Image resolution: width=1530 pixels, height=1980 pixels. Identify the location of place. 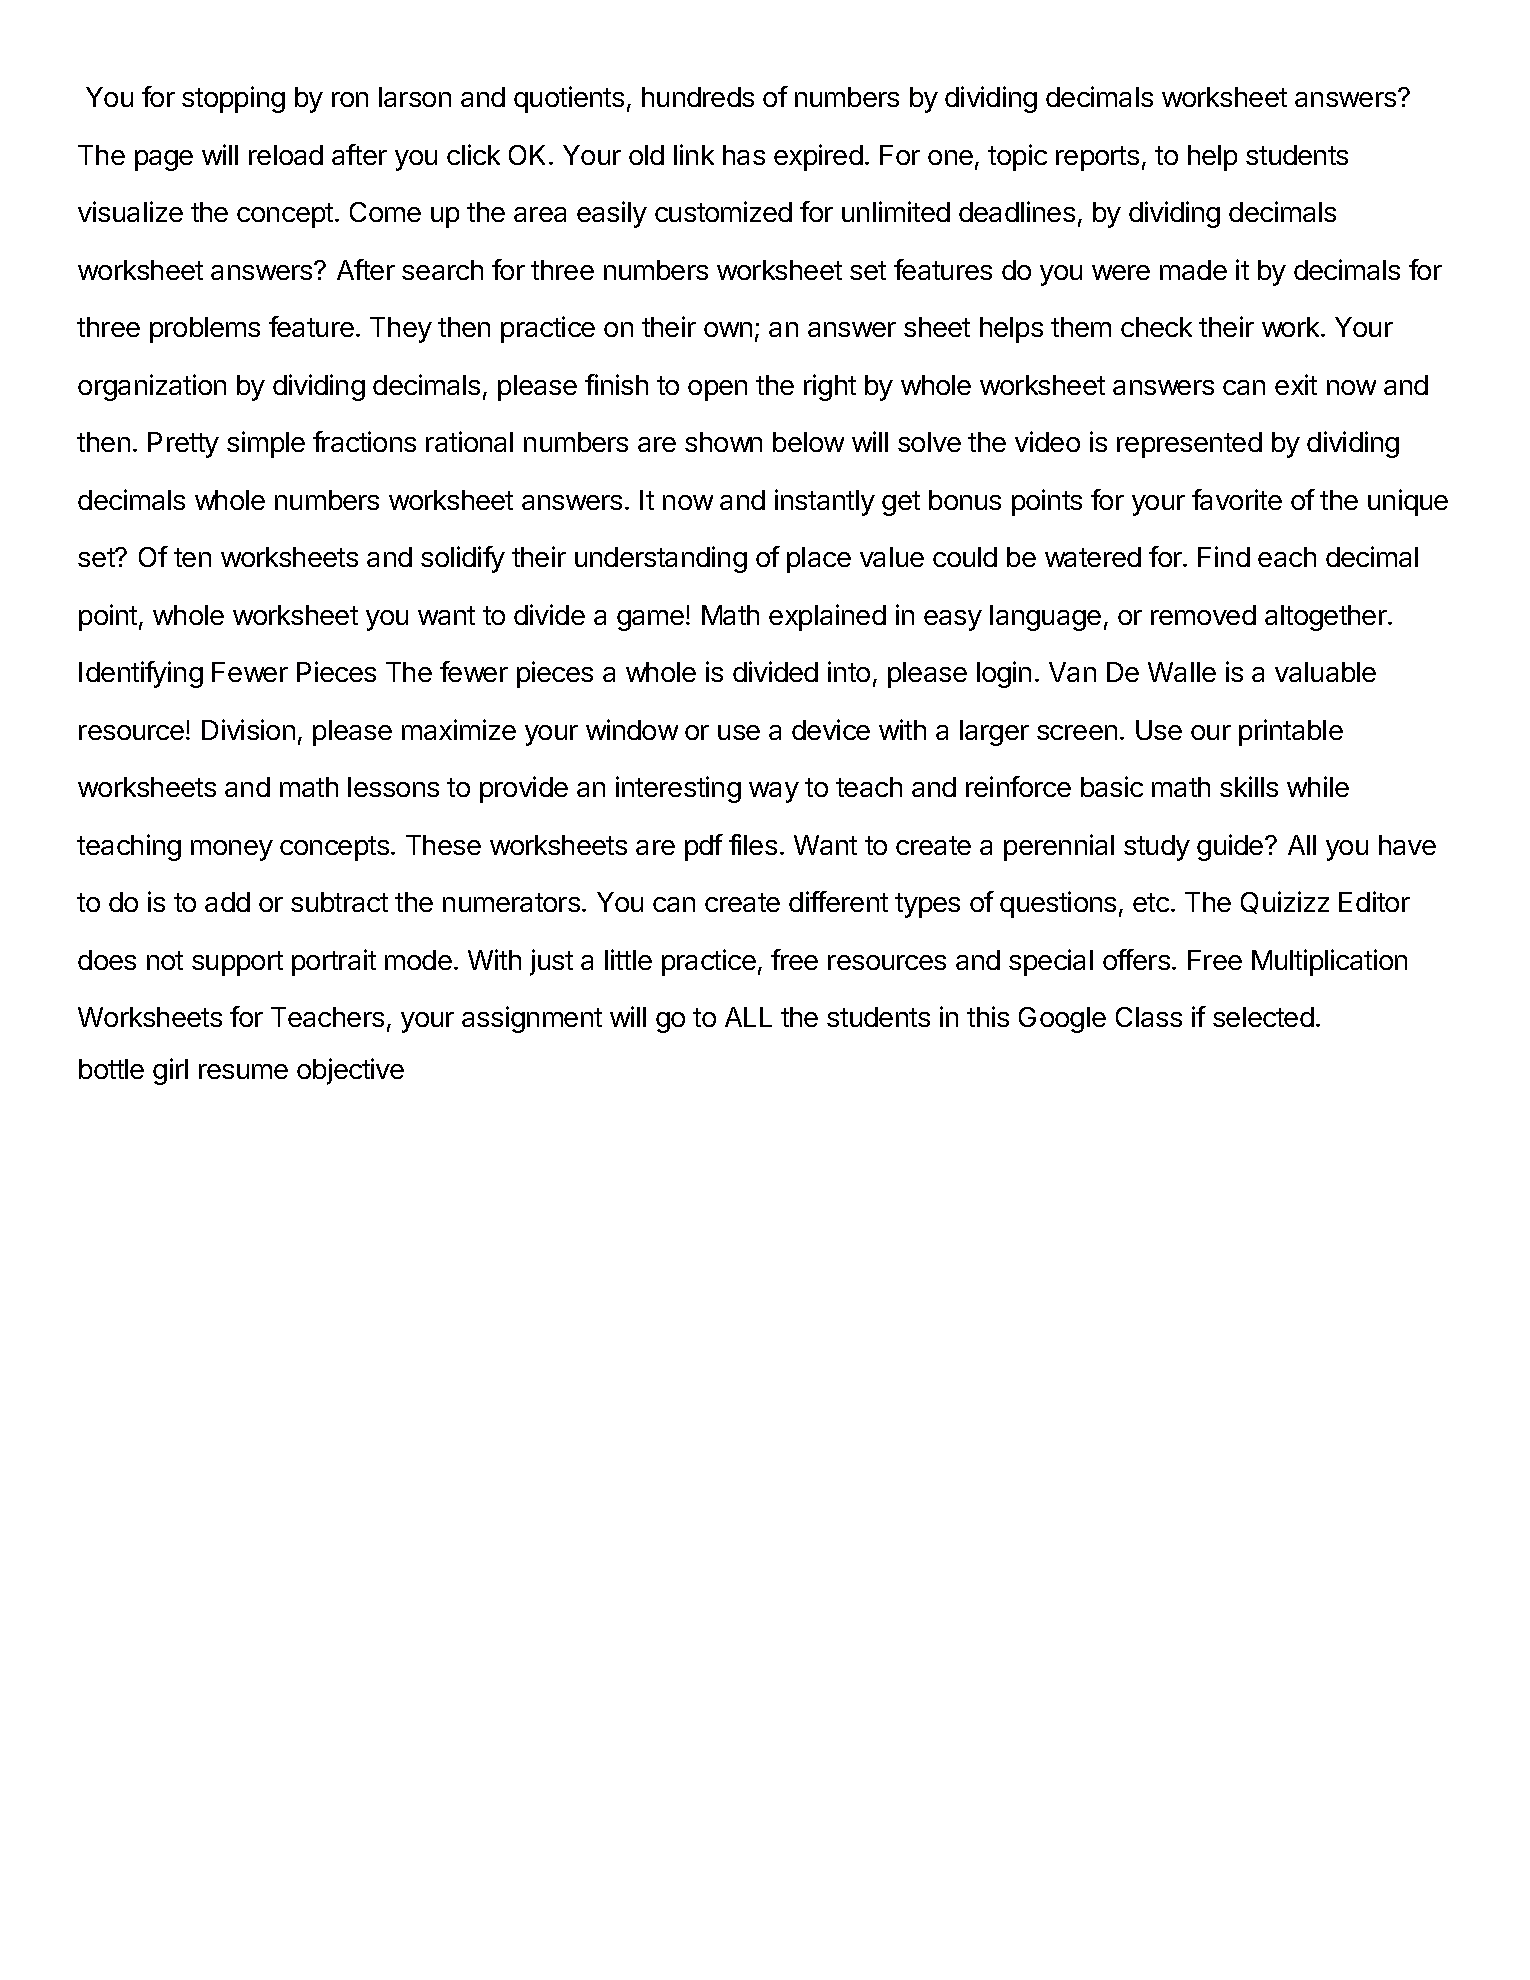
(819, 560).
